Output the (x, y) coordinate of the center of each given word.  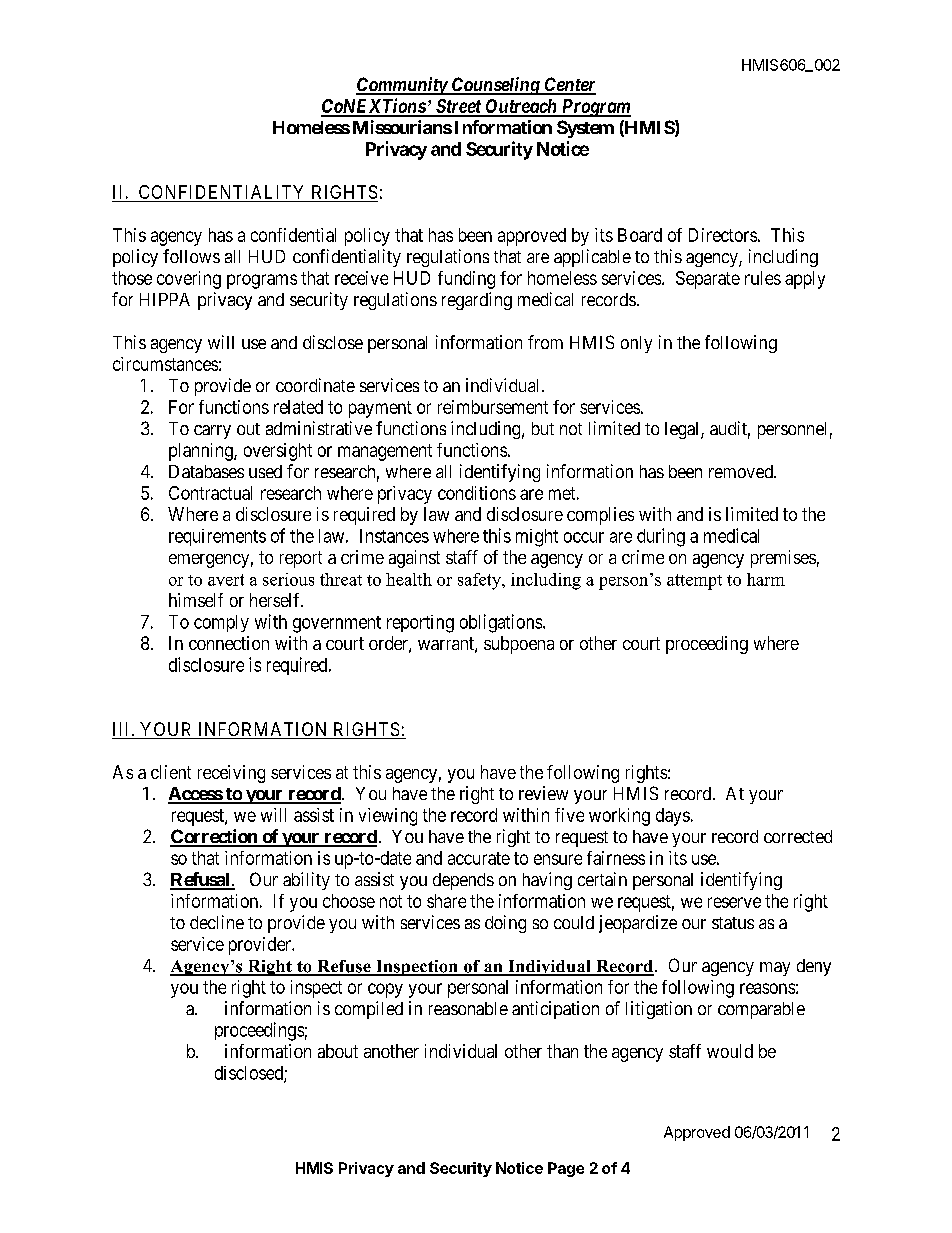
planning (202, 452)
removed (742, 471)
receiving (231, 774)
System (585, 129)
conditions (477, 493)
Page (566, 1169)
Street (458, 107)
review (543, 793)
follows (191, 256)
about (338, 1051)
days (673, 817)
